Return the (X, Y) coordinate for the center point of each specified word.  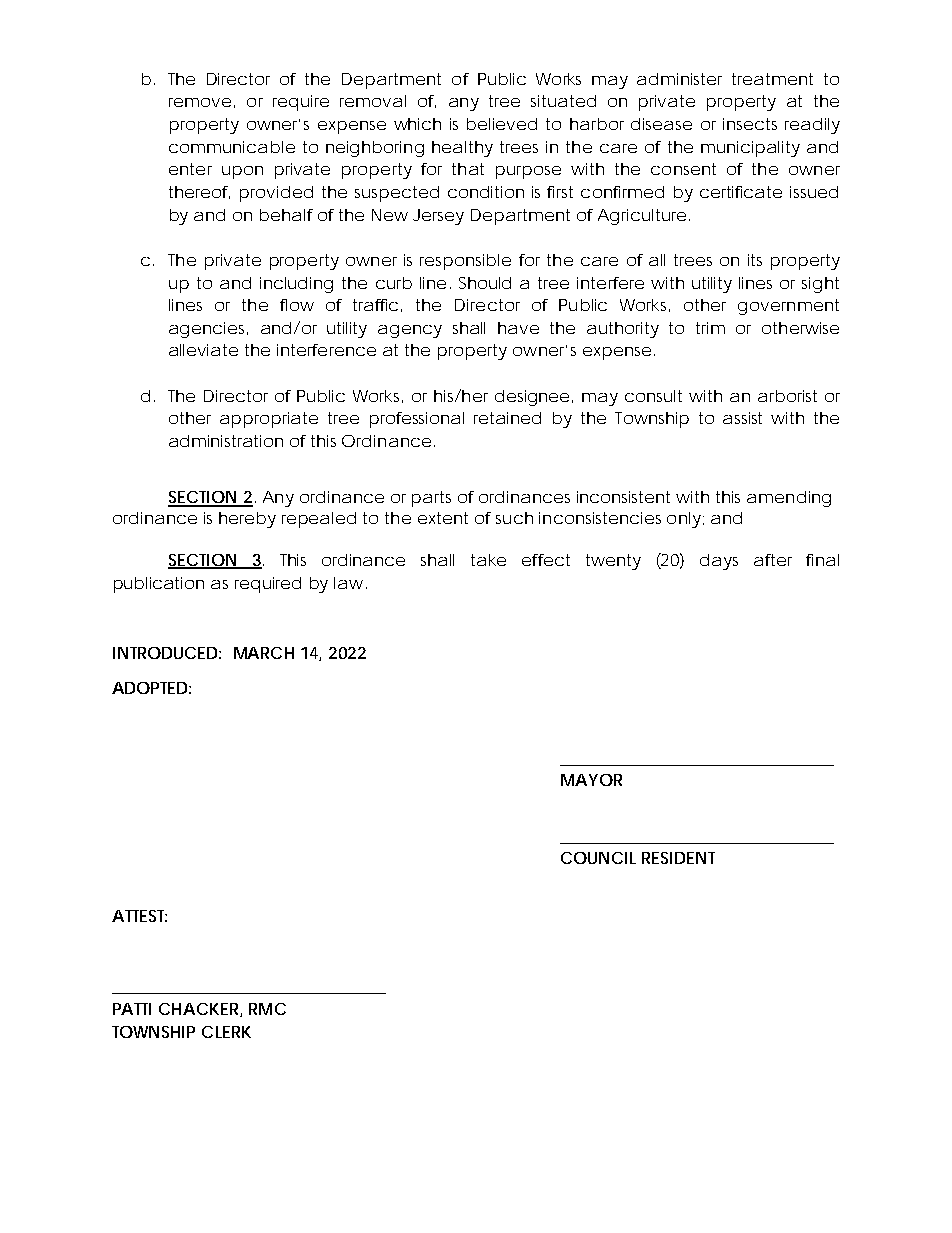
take (488, 560)
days (719, 562)
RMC (267, 1009)
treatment (772, 79)
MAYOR (591, 780)
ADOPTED (151, 688)
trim (710, 328)
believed (502, 124)
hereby (247, 520)
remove (200, 102)
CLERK (226, 1032)
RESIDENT (678, 858)
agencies (208, 330)
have (518, 328)
